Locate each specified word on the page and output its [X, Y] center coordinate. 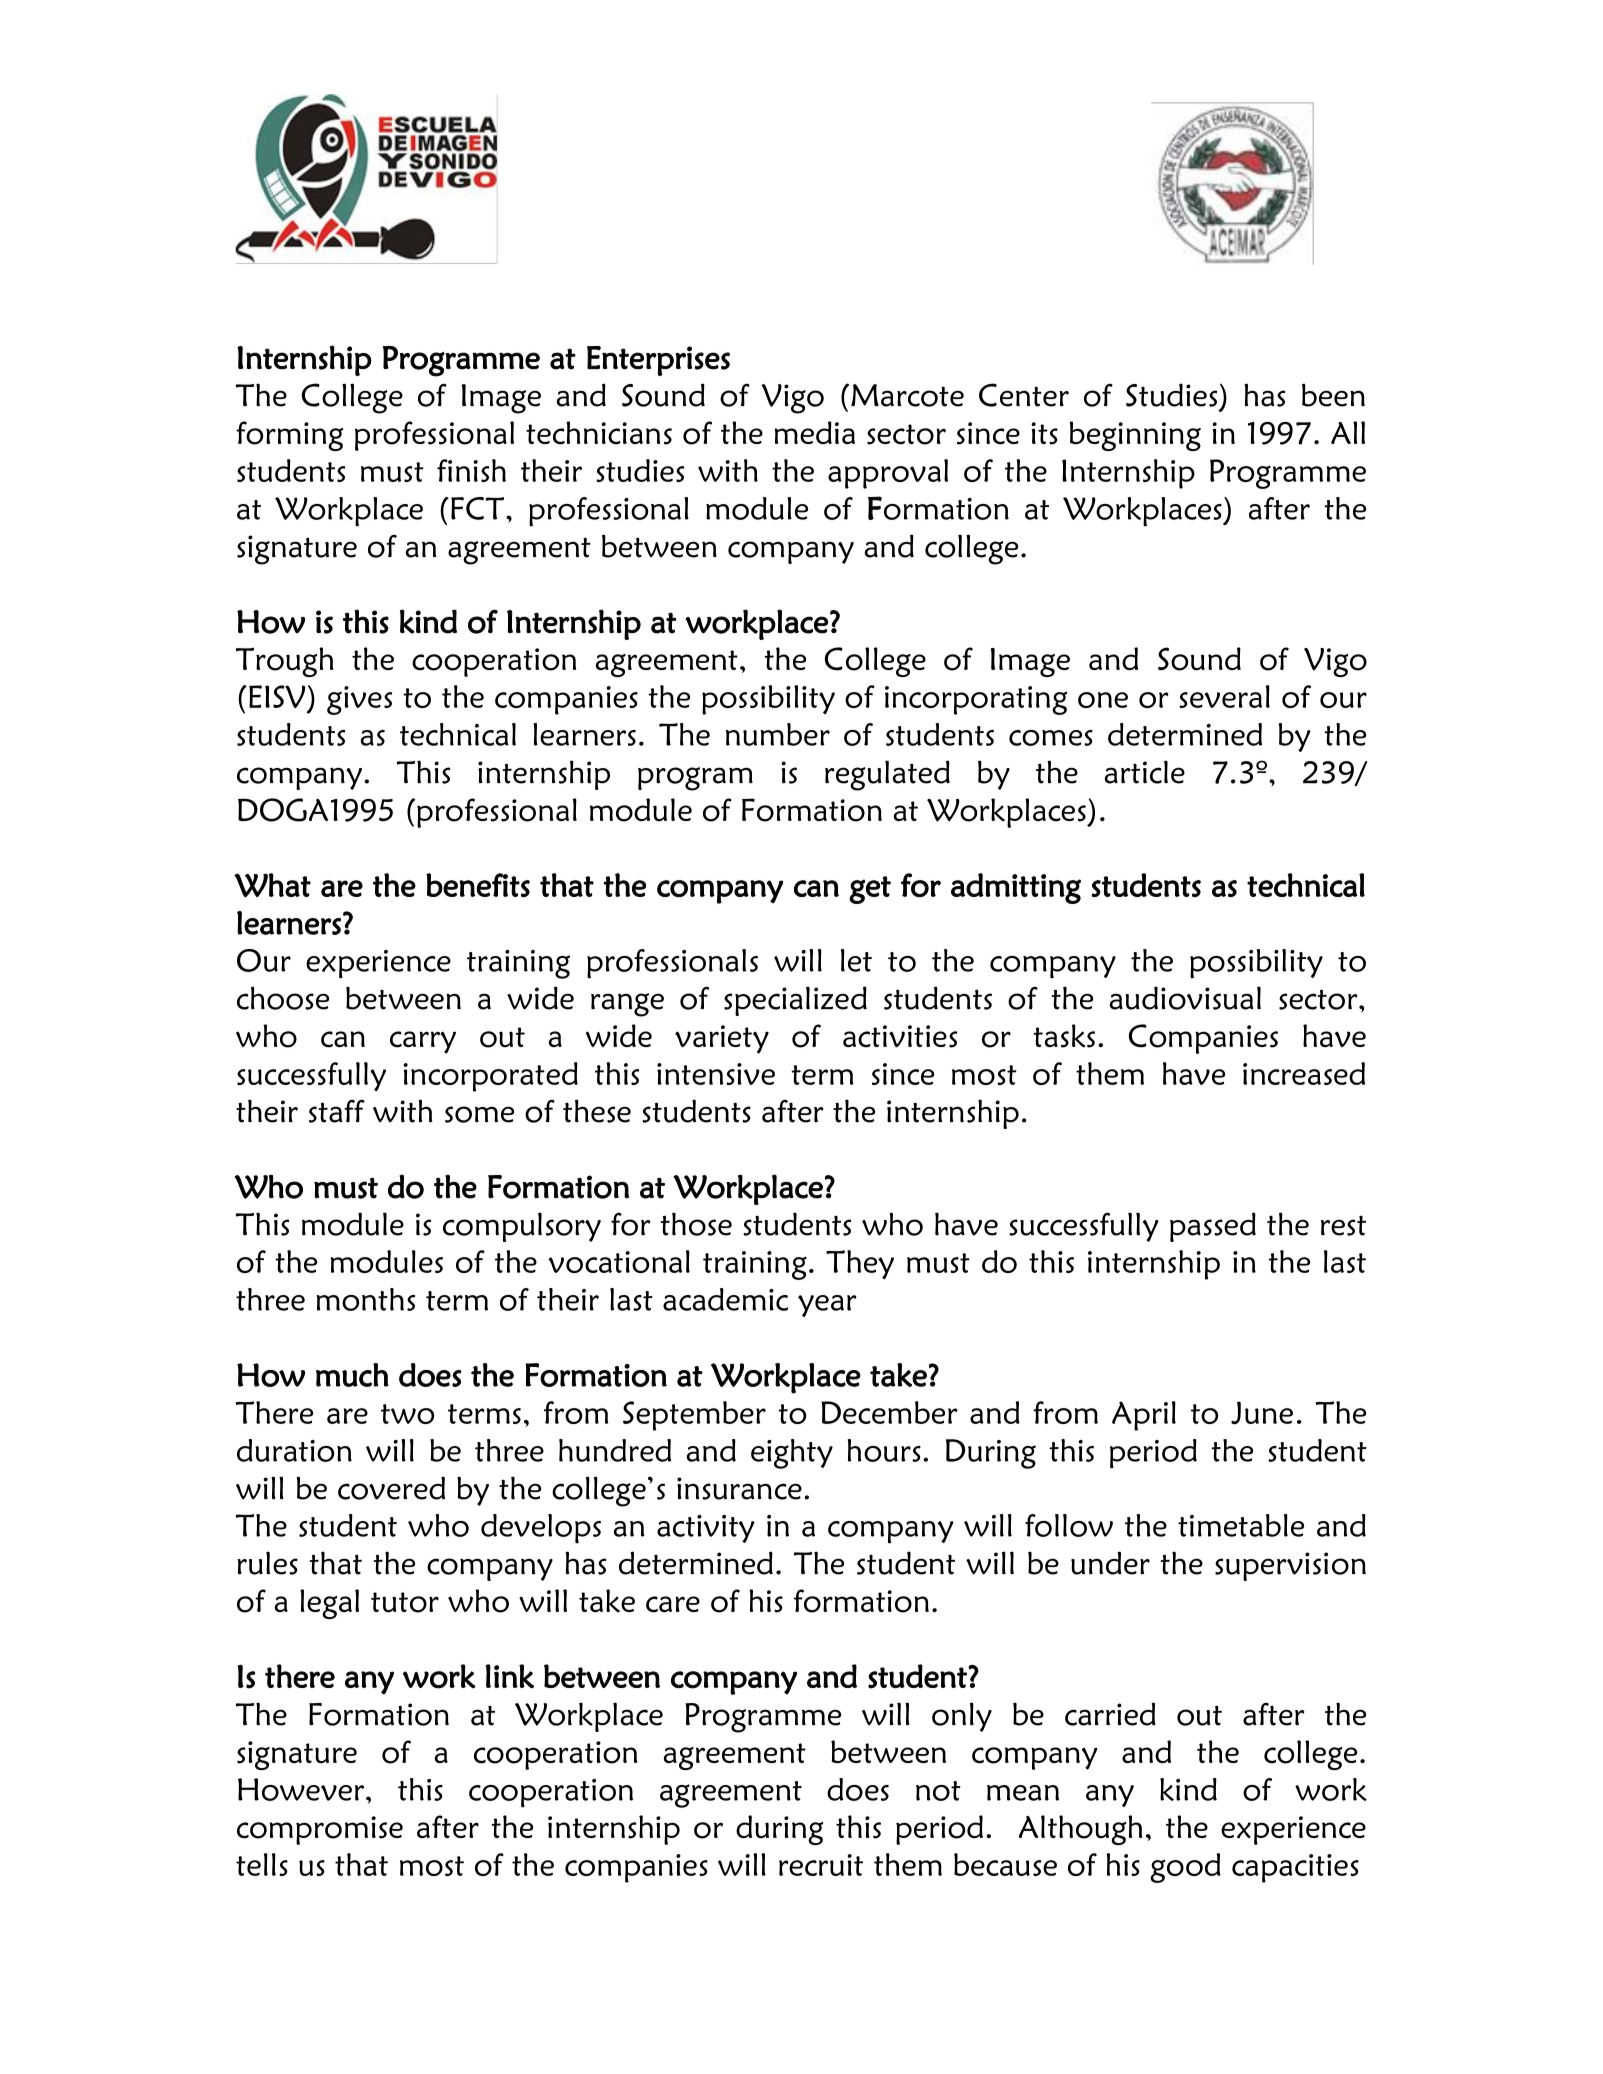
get [870, 890]
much [352, 1375]
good [1185, 1868]
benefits [478, 885]
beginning [1135, 436]
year [827, 1306]
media [814, 432]
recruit [821, 1865]
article [1145, 772]
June [1262, 1412]
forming [289, 436]
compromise [320, 1830]
